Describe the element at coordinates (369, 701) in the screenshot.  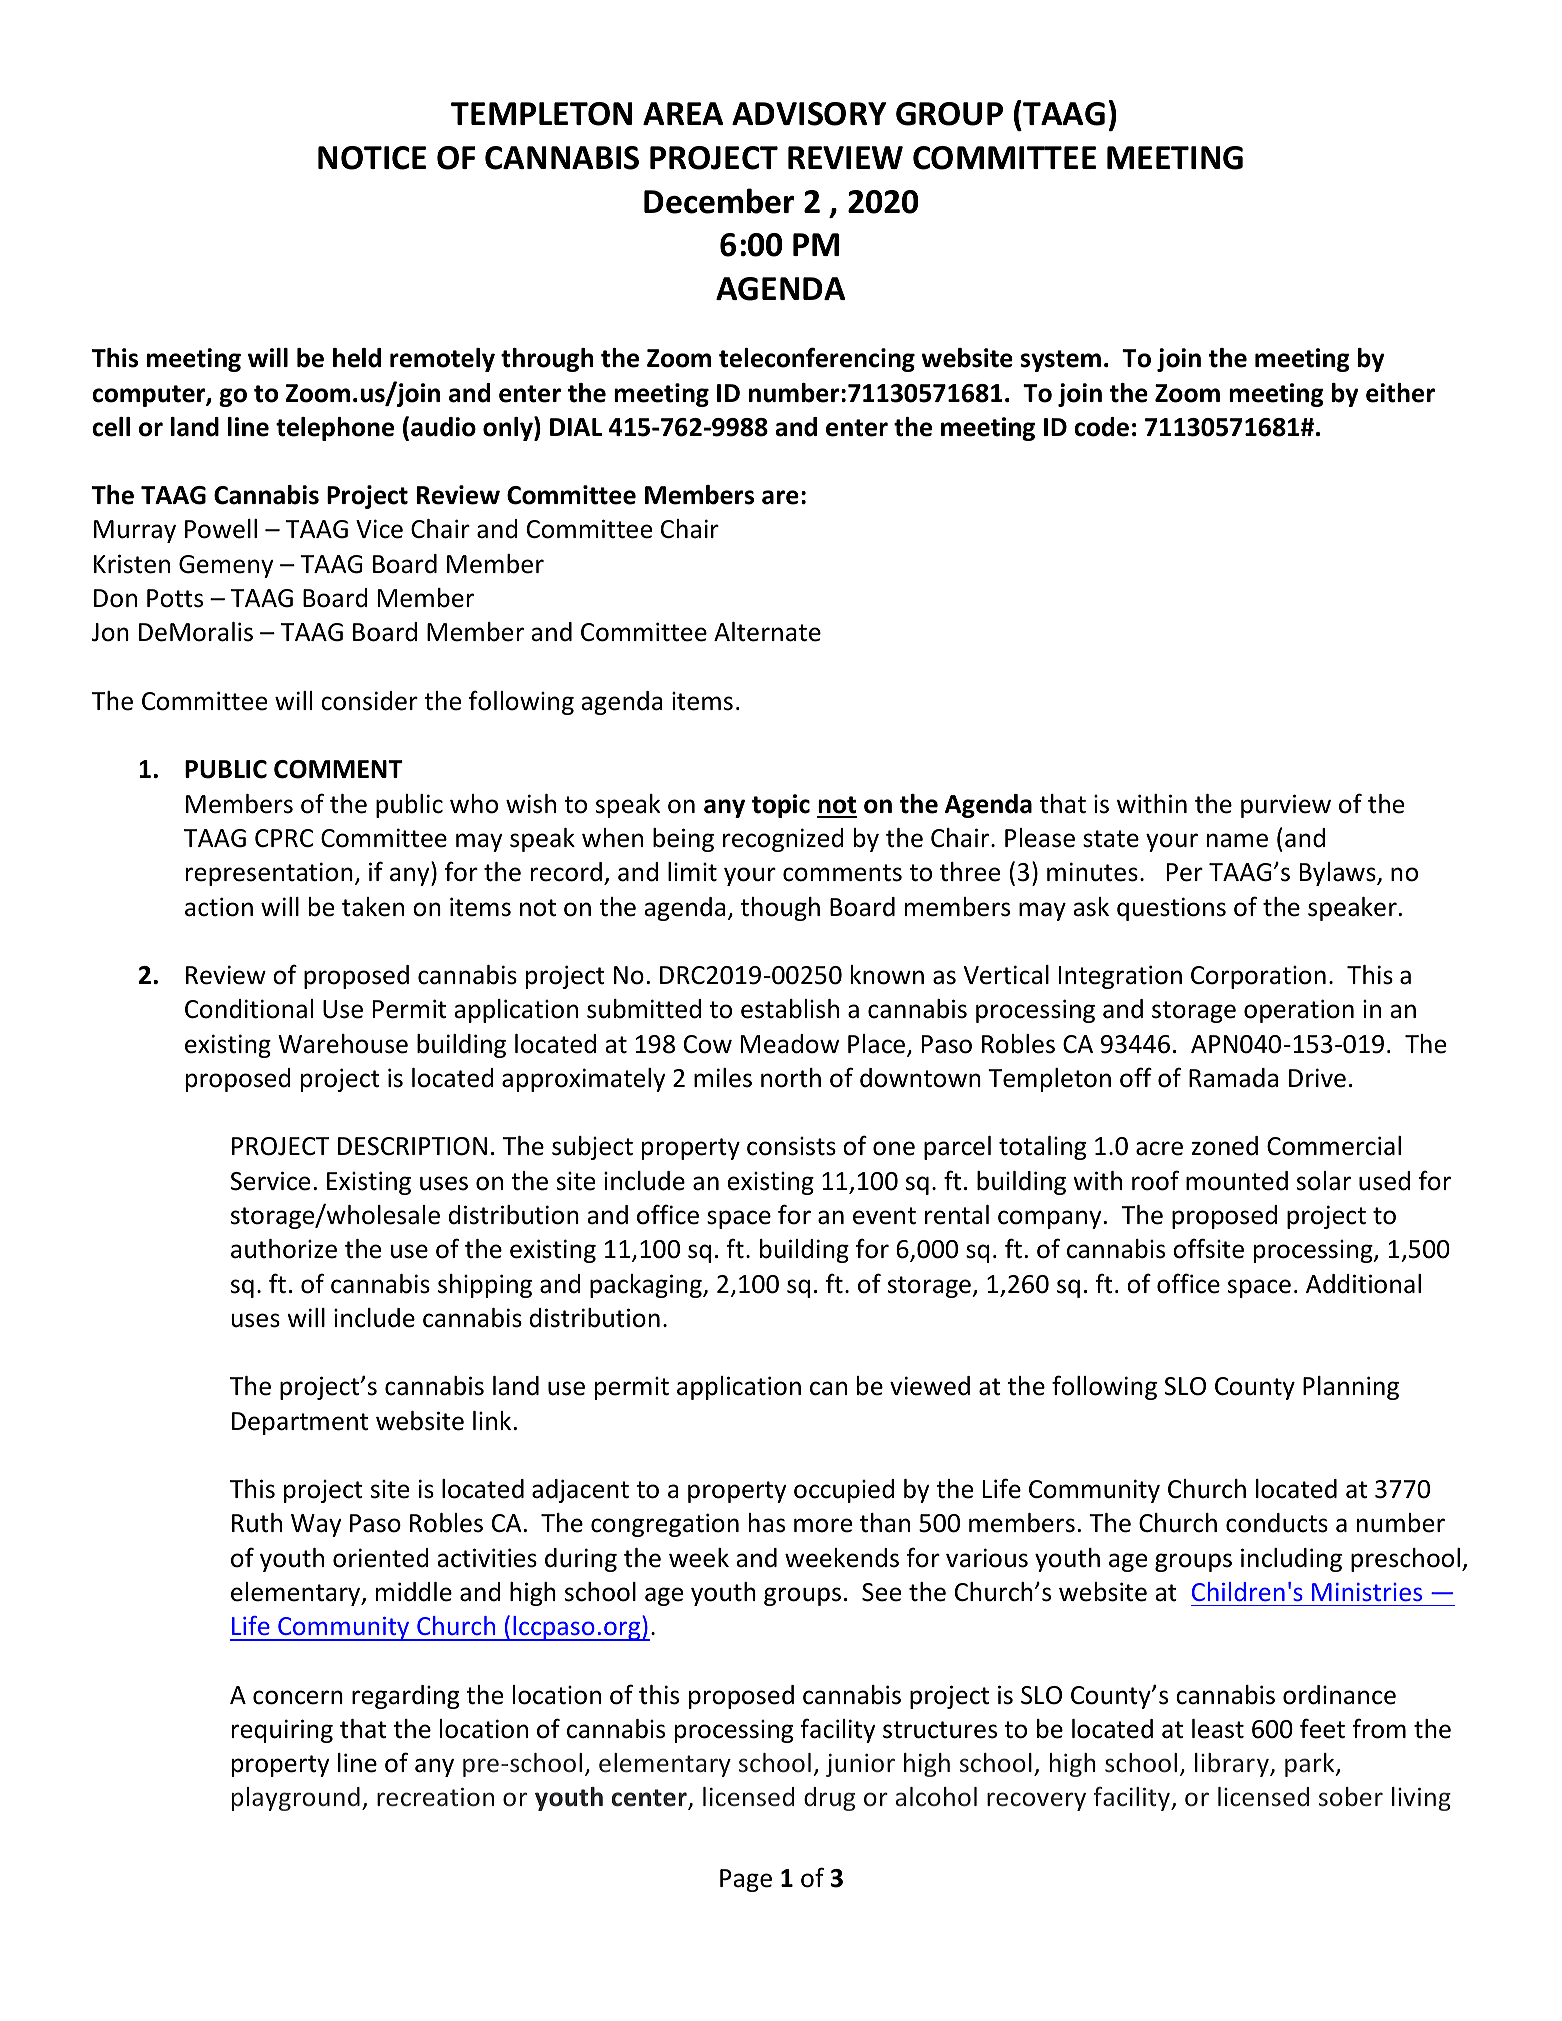
I see `consider` at that location.
